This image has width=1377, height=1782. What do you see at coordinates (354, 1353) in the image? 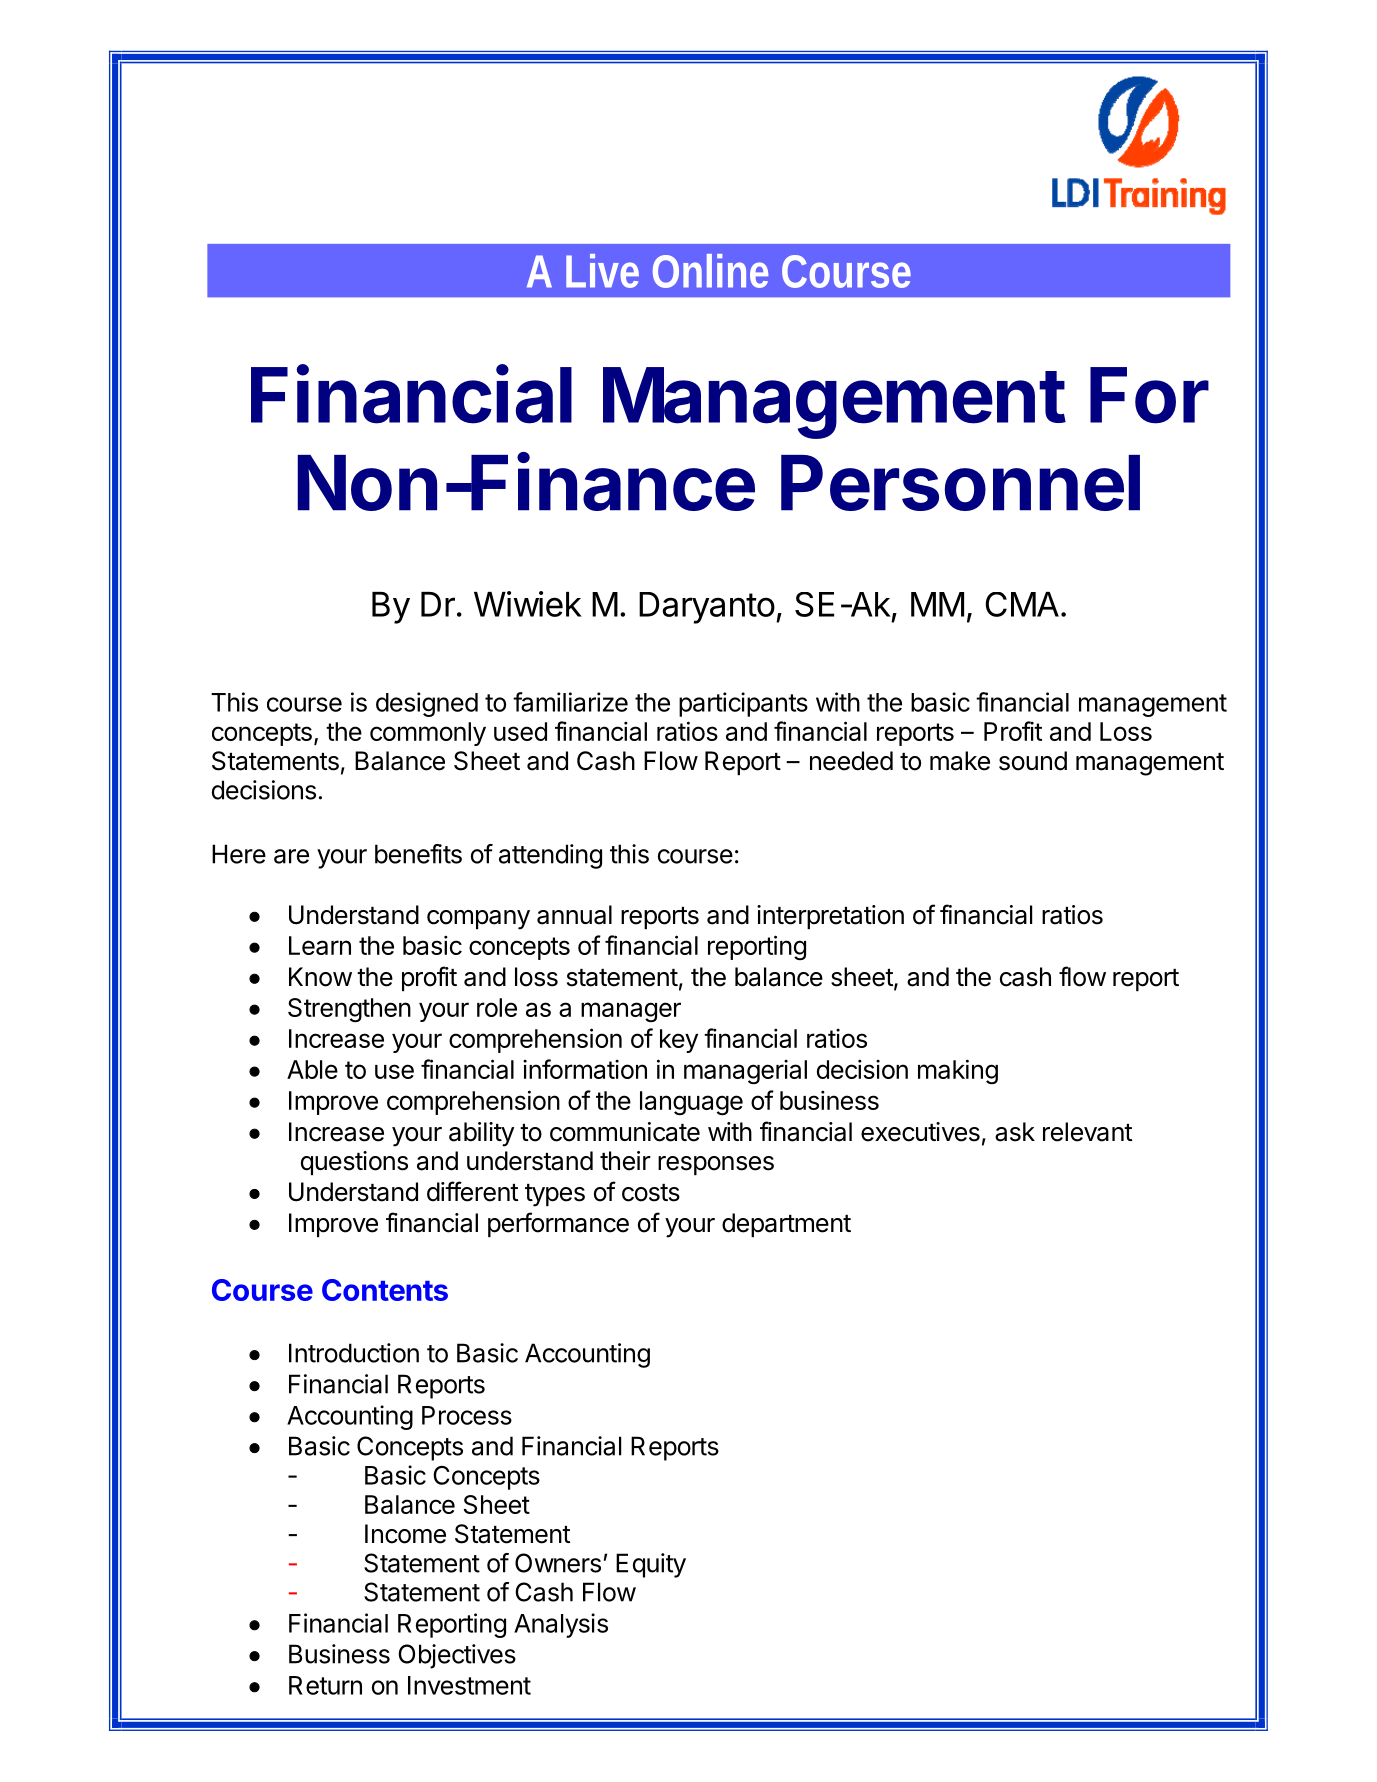
I see `Introduction` at bounding box center [354, 1353].
